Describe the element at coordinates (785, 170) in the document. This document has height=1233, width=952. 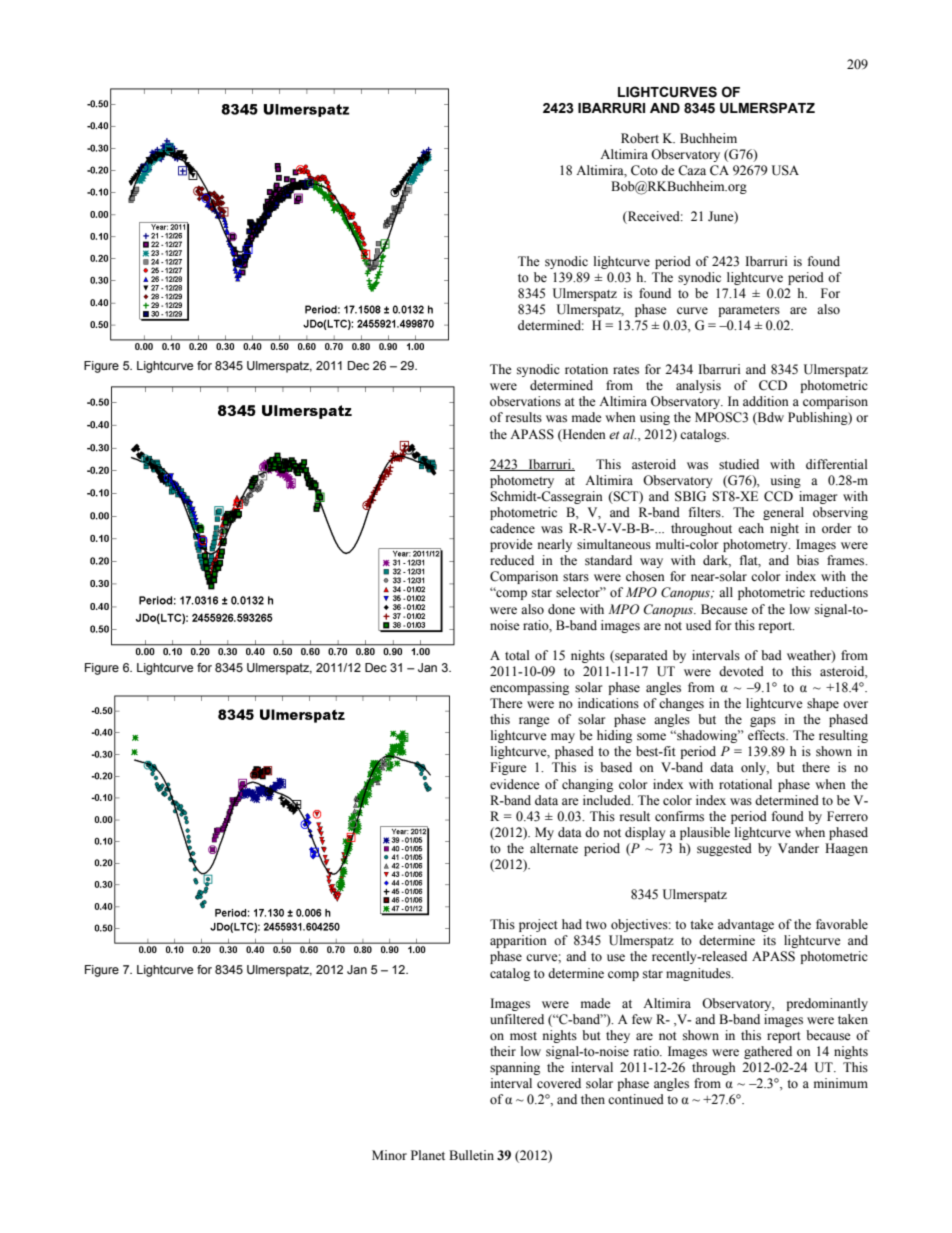
I see `USA` at that location.
